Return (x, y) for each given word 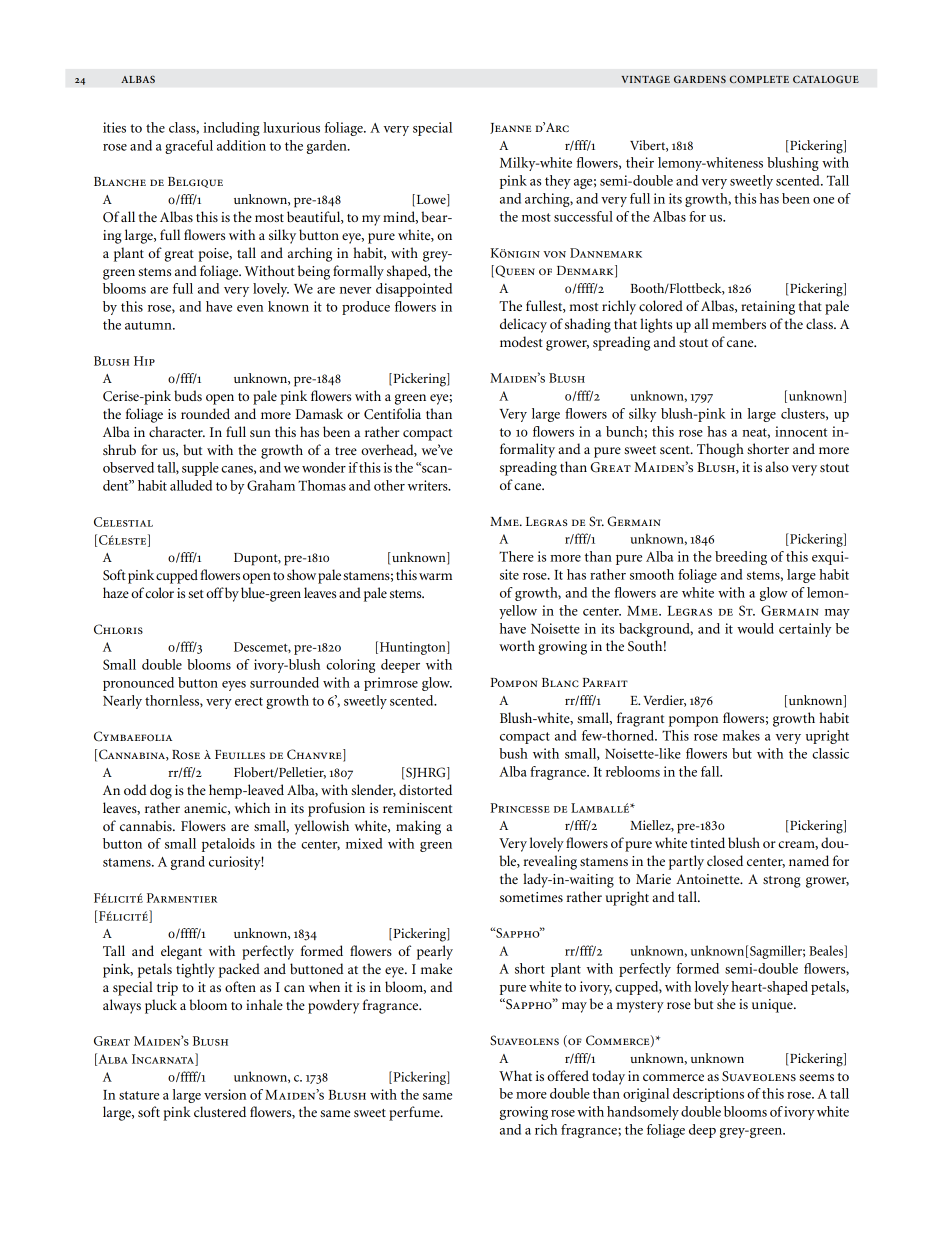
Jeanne (510, 128)
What (515, 1075)
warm (435, 576)
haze (116, 592)
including (231, 129)
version (225, 1094)
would (755, 628)
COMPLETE (759, 79)
